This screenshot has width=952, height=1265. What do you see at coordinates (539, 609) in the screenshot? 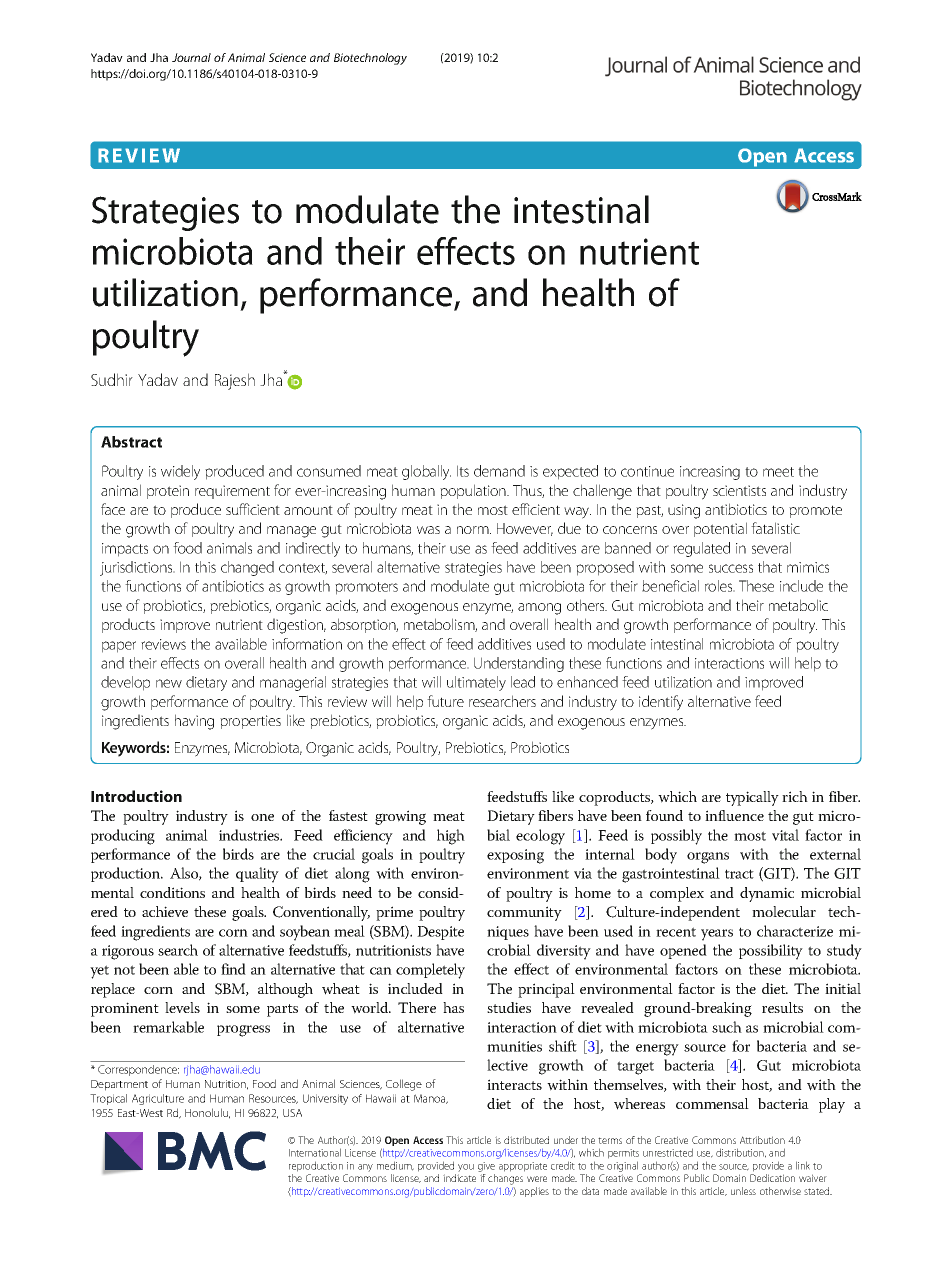
I see `among` at bounding box center [539, 609].
